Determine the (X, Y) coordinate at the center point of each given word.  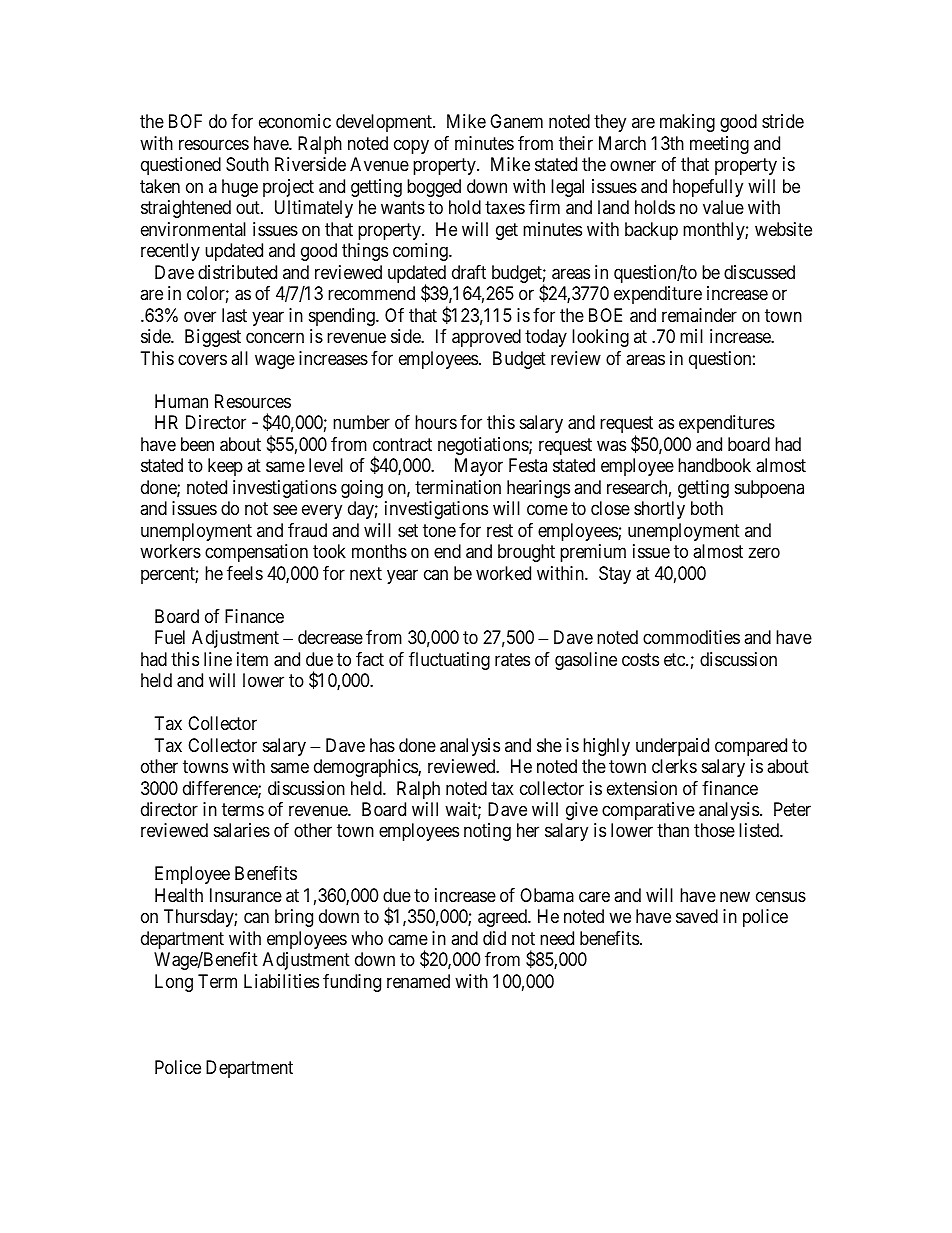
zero (764, 553)
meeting (719, 145)
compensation (256, 553)
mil (691, 336)
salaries (242, 830)
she (549, 745)
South (247, 164)
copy (411, 146)
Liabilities (281, 981)
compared (751, 747)
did (494, 938)
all (239, 358)
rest (500, 530)
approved (486, 338)
